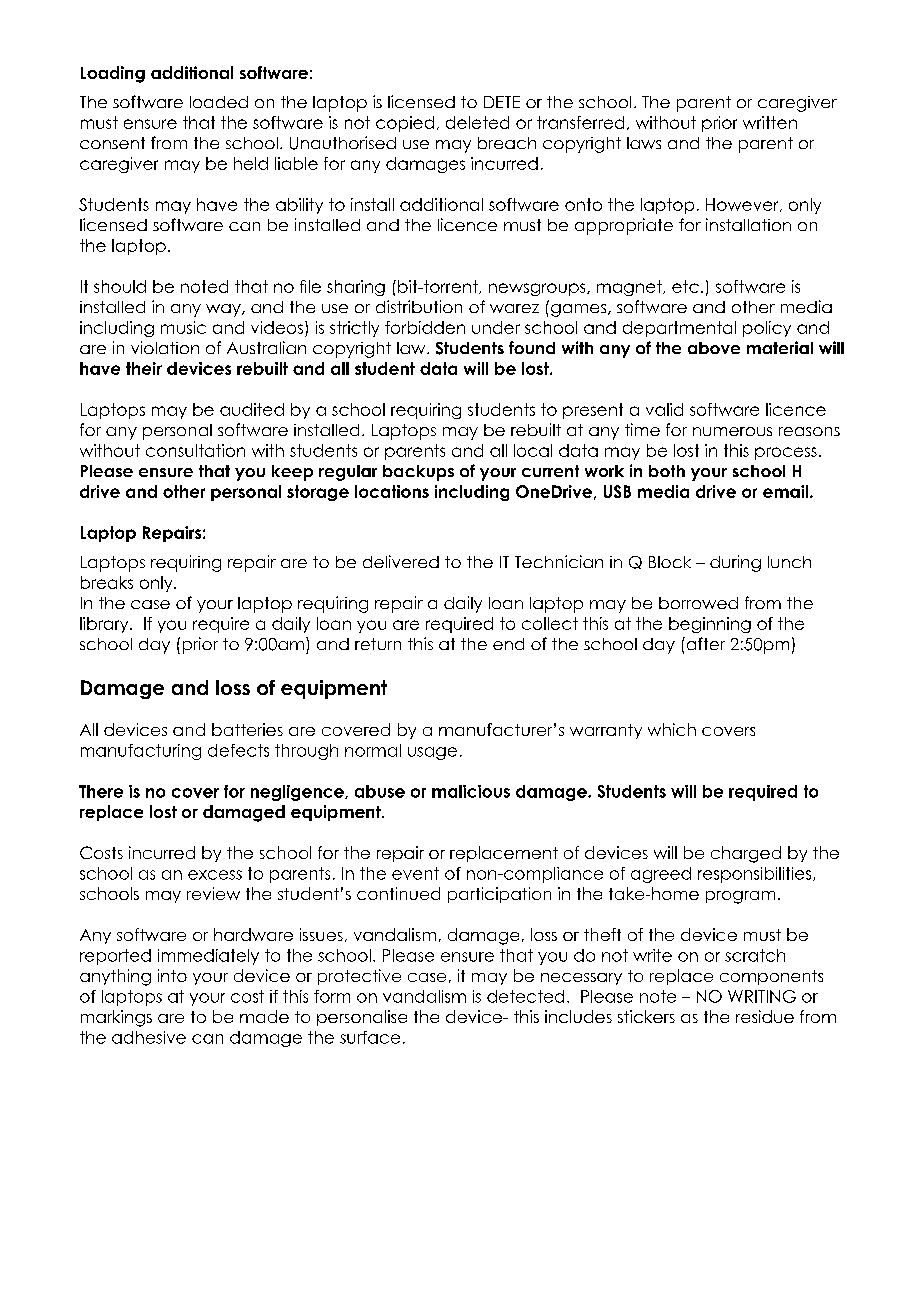 This screenshot has height=1308, width=924. I want to click on delivered, so click(401, 561).
